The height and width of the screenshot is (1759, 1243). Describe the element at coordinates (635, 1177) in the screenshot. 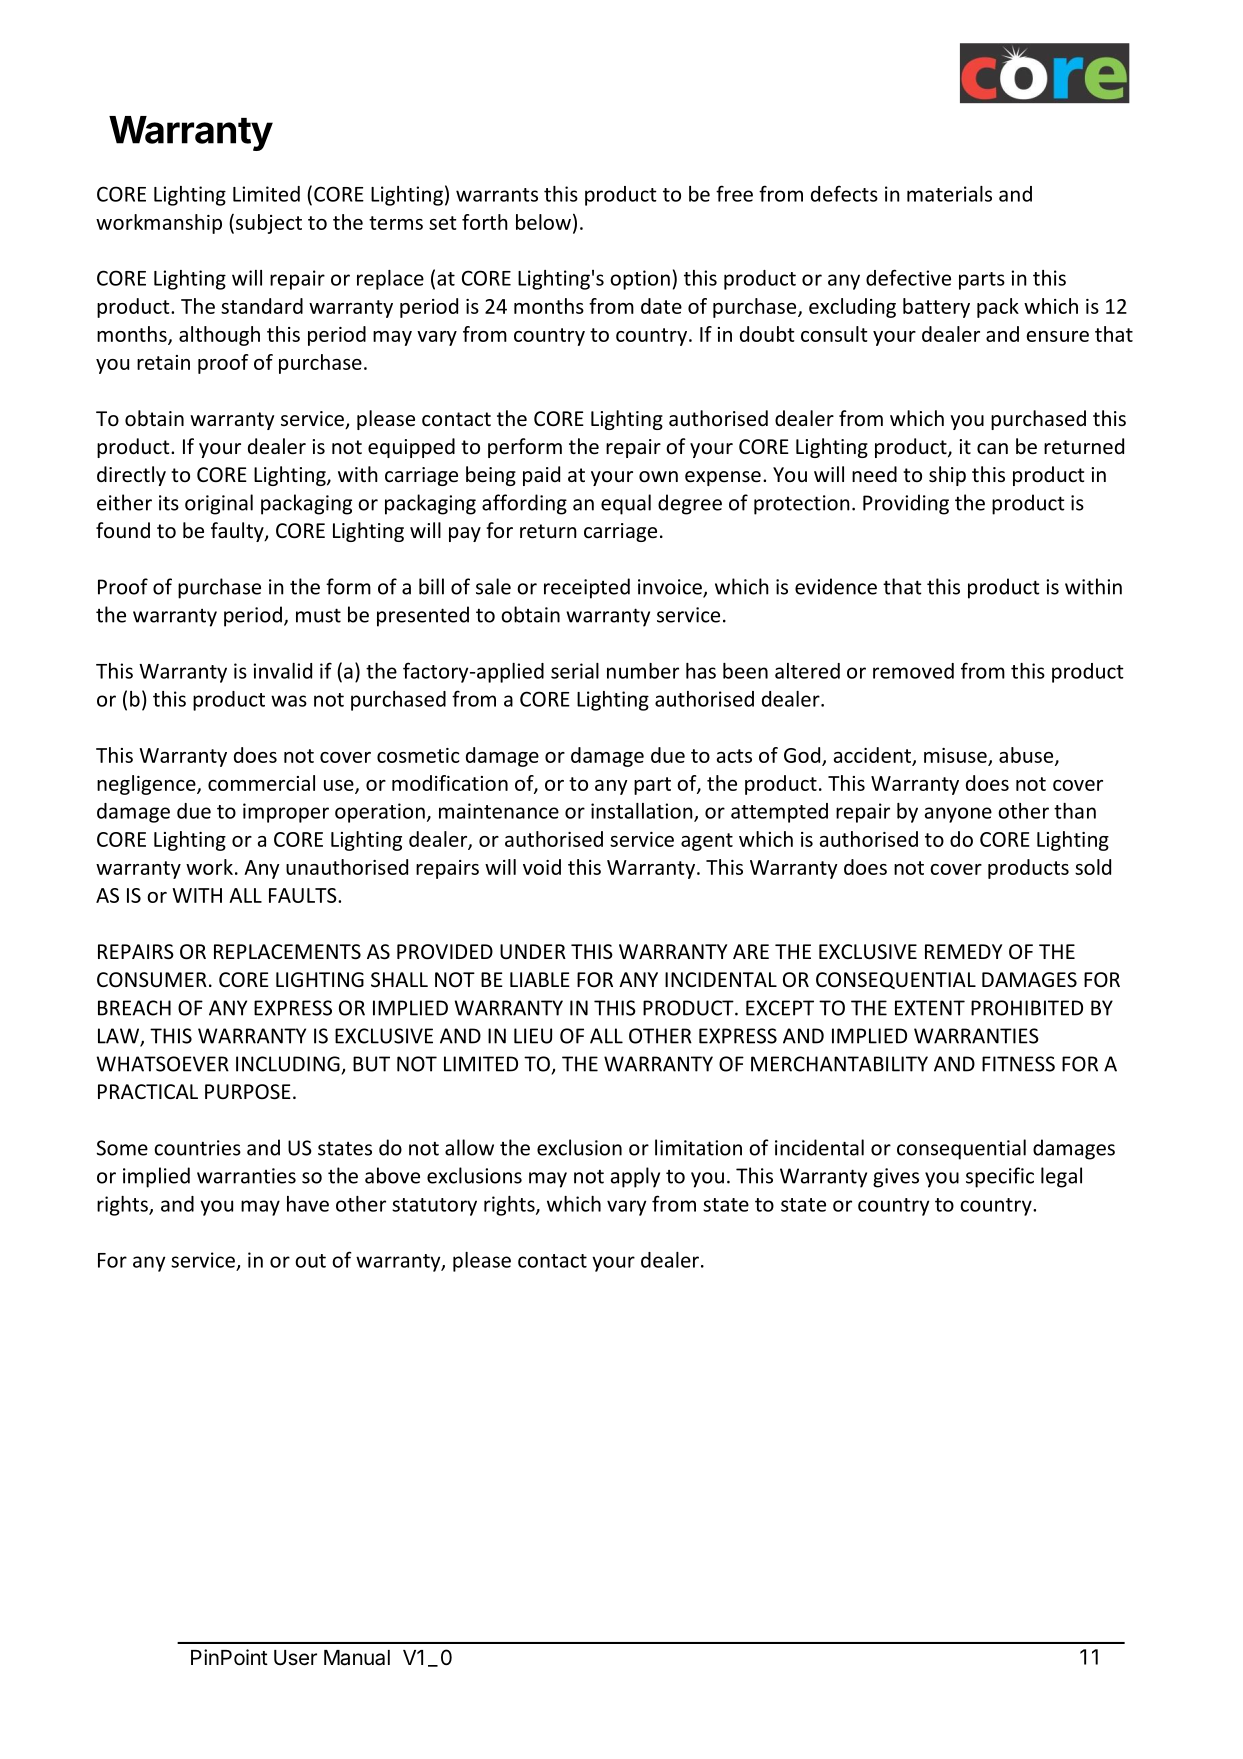

I see `apply` at that location.
